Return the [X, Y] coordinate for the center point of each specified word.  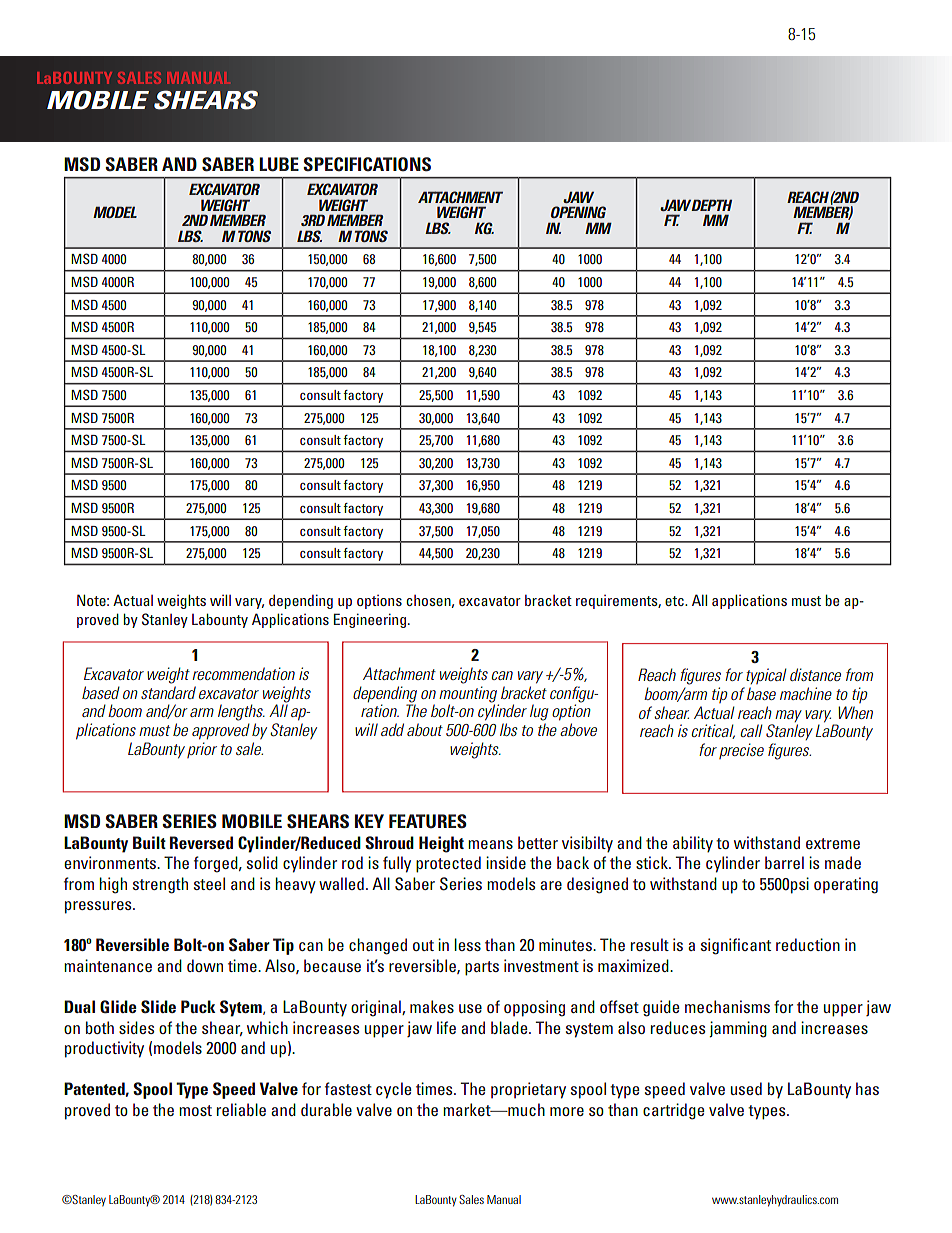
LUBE [279, 164]
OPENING [578, 212]
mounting [468, 694]
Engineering [370, 620]
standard [168, 692]
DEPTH [711, 205]
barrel [784, 862]
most [195, 1110]
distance [815, 674]
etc [675, 601]
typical [766, 676]
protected [448, 864]
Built [149, 842]
